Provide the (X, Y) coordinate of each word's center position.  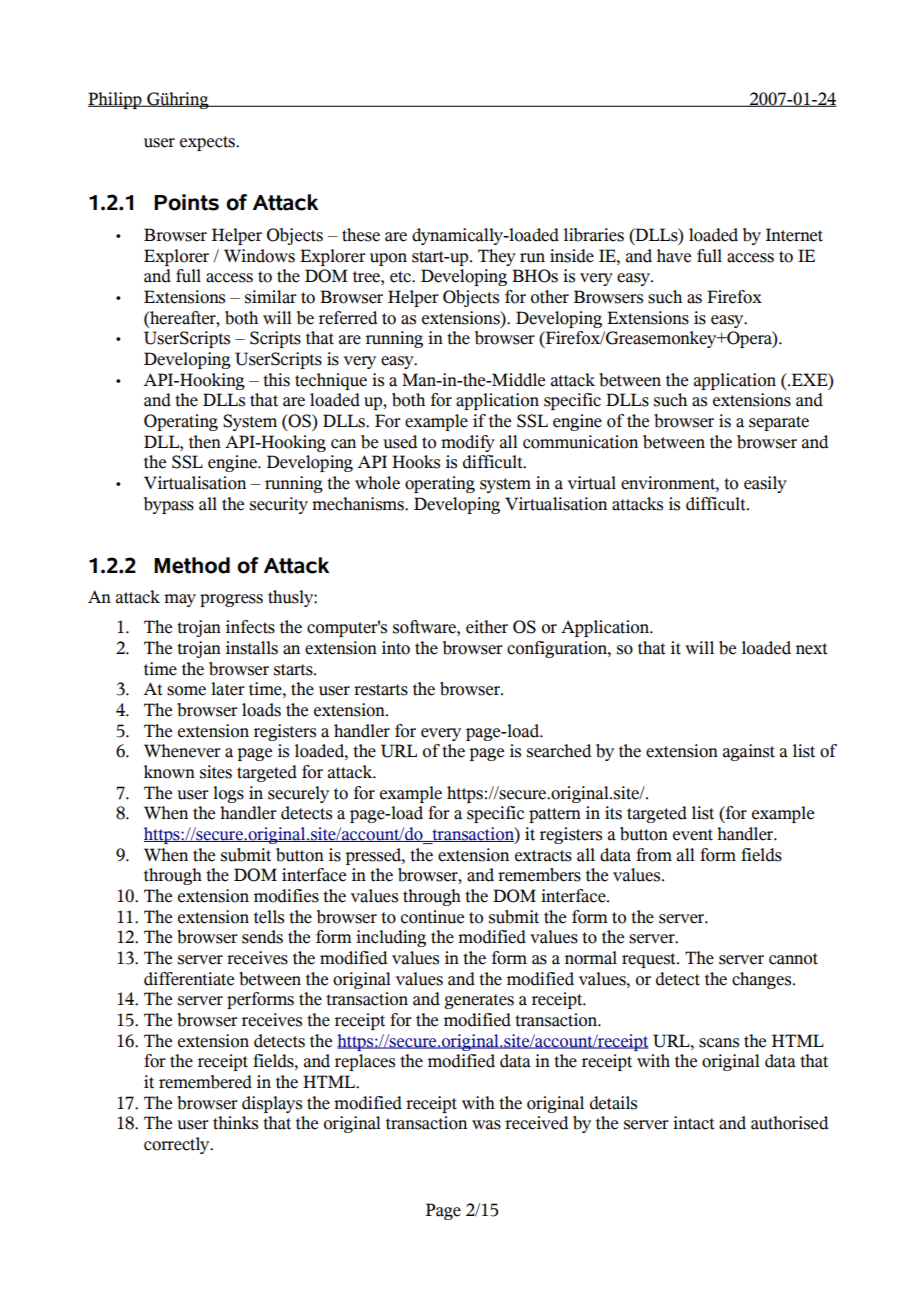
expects (208, 143)
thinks (235, 1123)
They (497, 257)
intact (693, 1123)
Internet (794, 235)
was (486, 1125)
